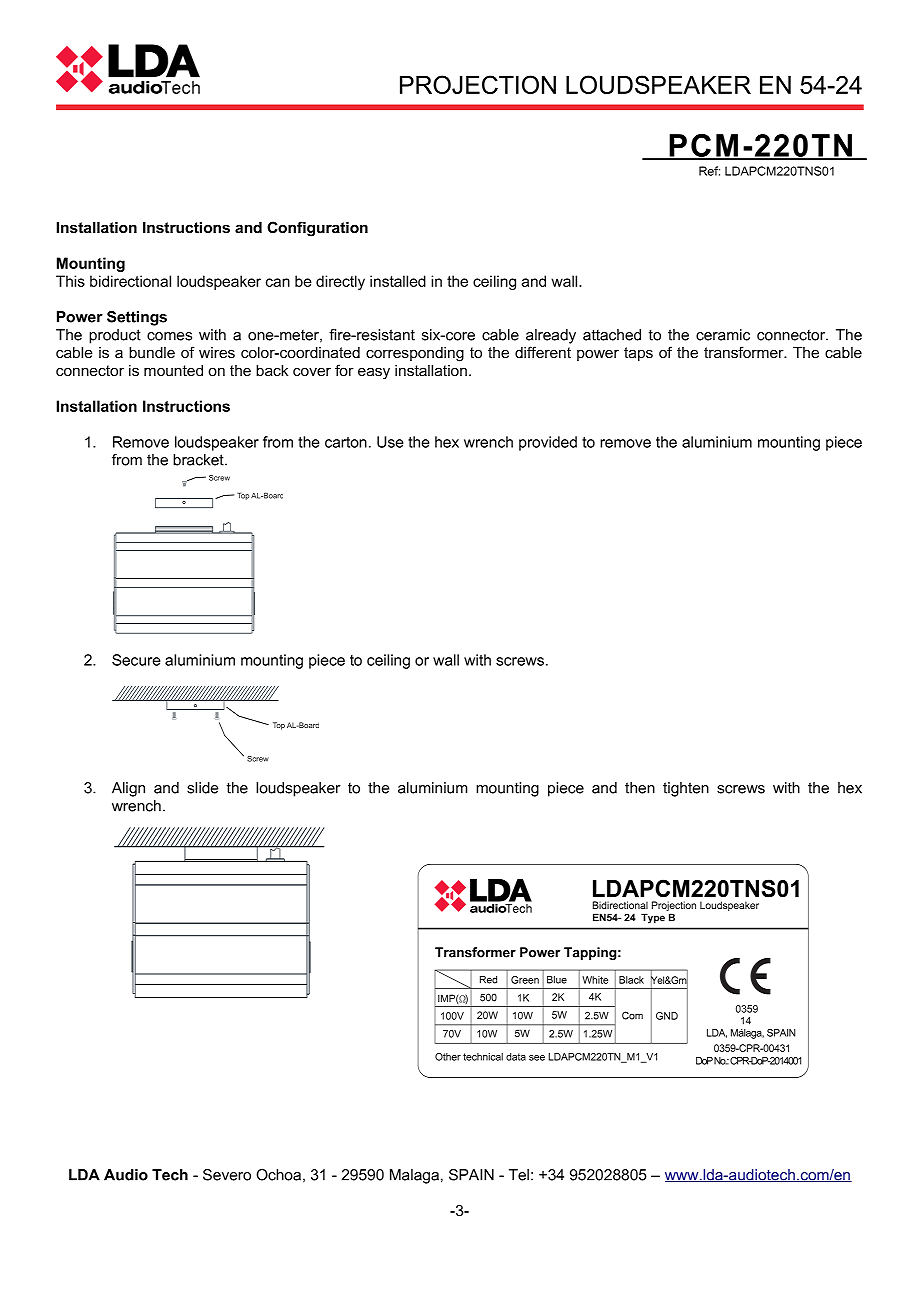 Image resolution: width=924 pixels, height=1308 pixels. What do you see at coordinates (136, 660) in the image?
I see `Secure` at bounding box center [136, 660].
